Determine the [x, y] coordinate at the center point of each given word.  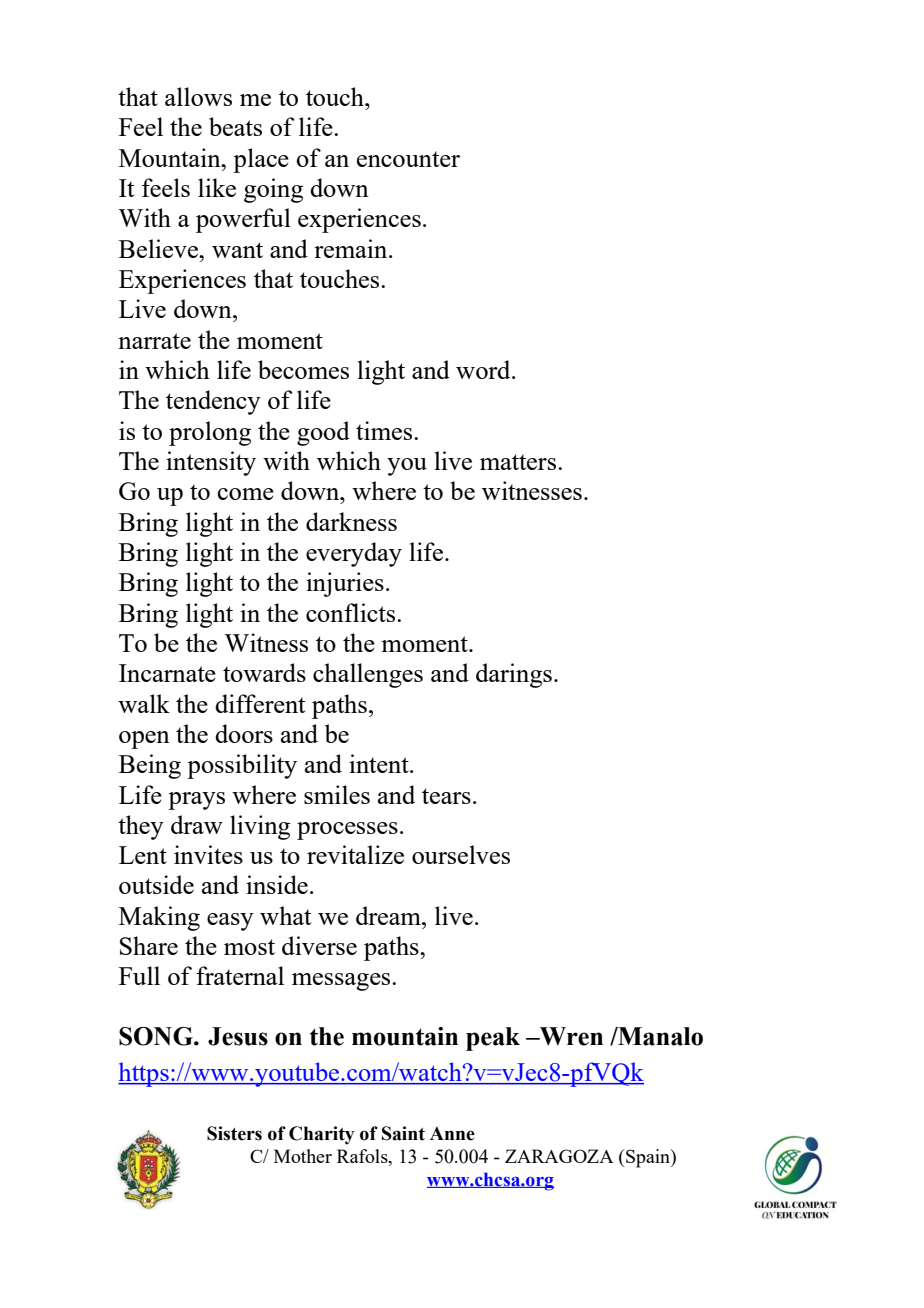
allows [198, 96]
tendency [213, 402]
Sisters [234, 1133]
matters [518, 462]
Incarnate [167, 673]
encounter [408, 159]
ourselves [461, 854]
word [484, 369]
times [385, 430]
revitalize [355, 854]
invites [208, 854]
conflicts [352, 612]
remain [352, 248]
